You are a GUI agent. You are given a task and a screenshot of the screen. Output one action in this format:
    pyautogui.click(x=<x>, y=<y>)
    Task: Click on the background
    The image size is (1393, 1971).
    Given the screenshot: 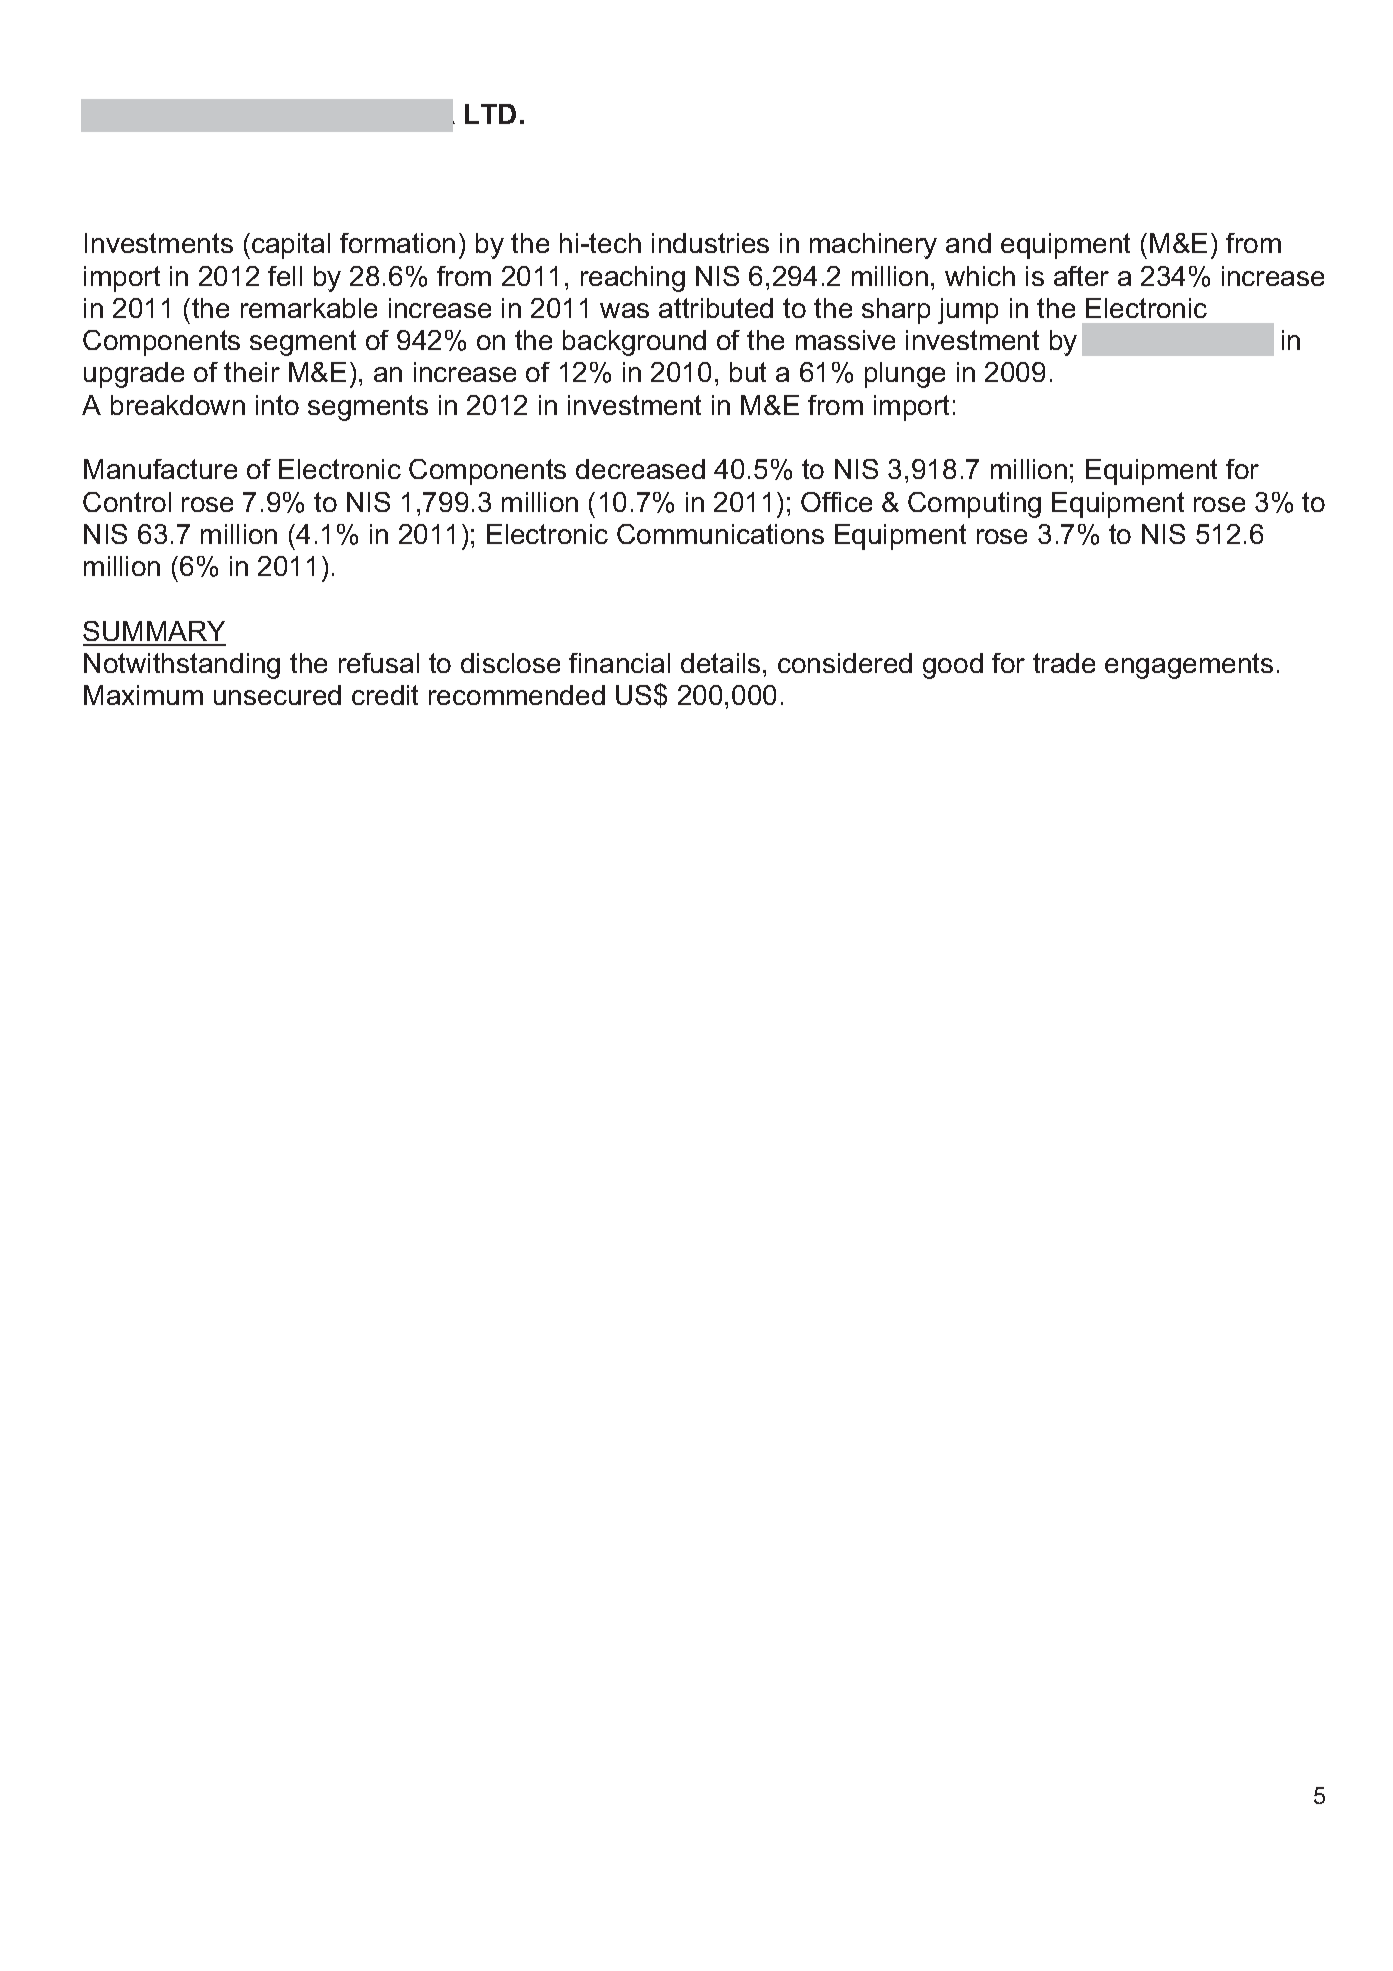 What is the action you would take?
    pyautogui.click(x=634, y=343)
